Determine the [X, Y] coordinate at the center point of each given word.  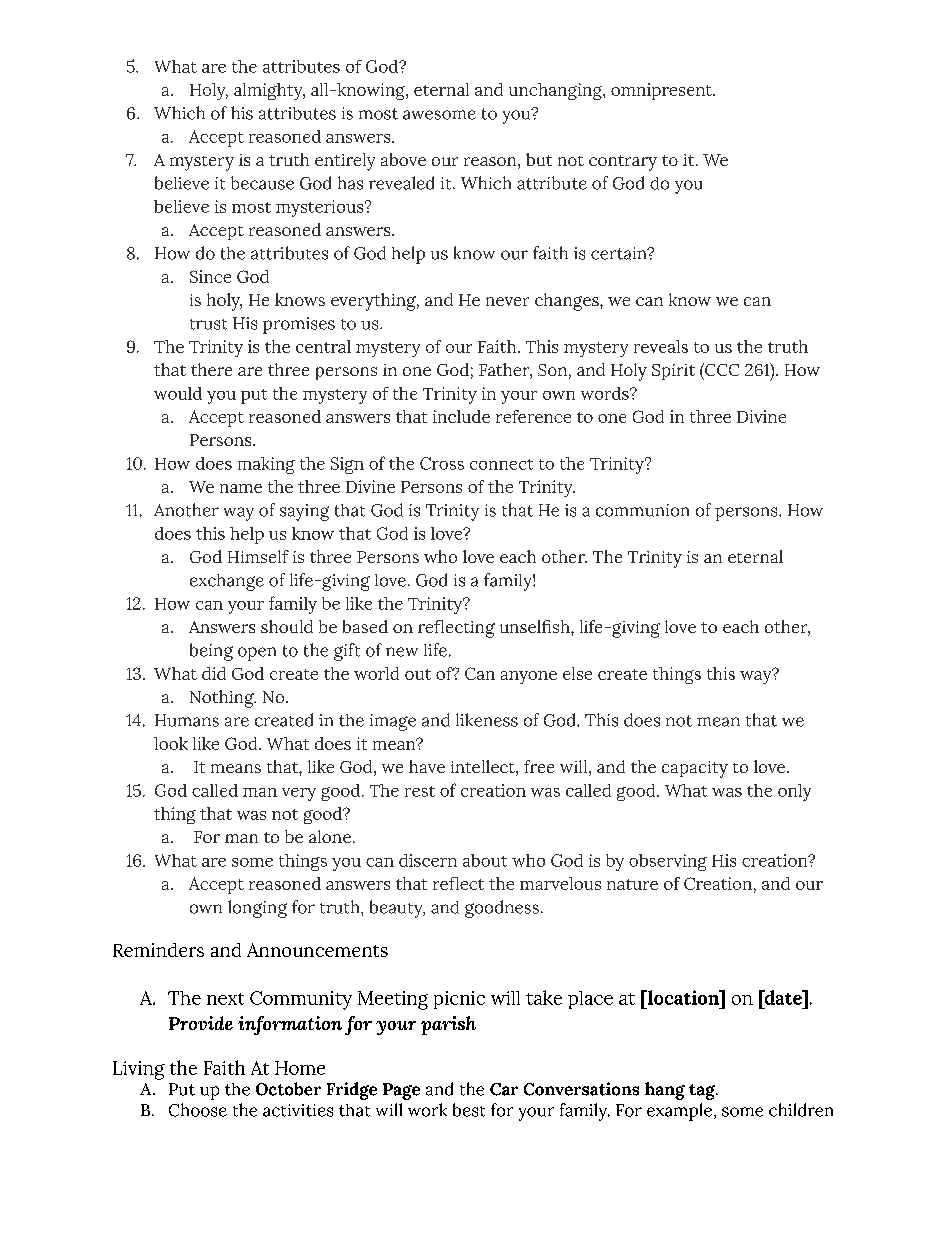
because [262, 183]
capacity [695, 769]
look [171, 743]
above [403, 159]
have [427, 766]
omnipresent [662, 91]
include [461, 416]
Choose [198, 1110]
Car [504, 1089]
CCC [721, 369]
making [266, 465]
